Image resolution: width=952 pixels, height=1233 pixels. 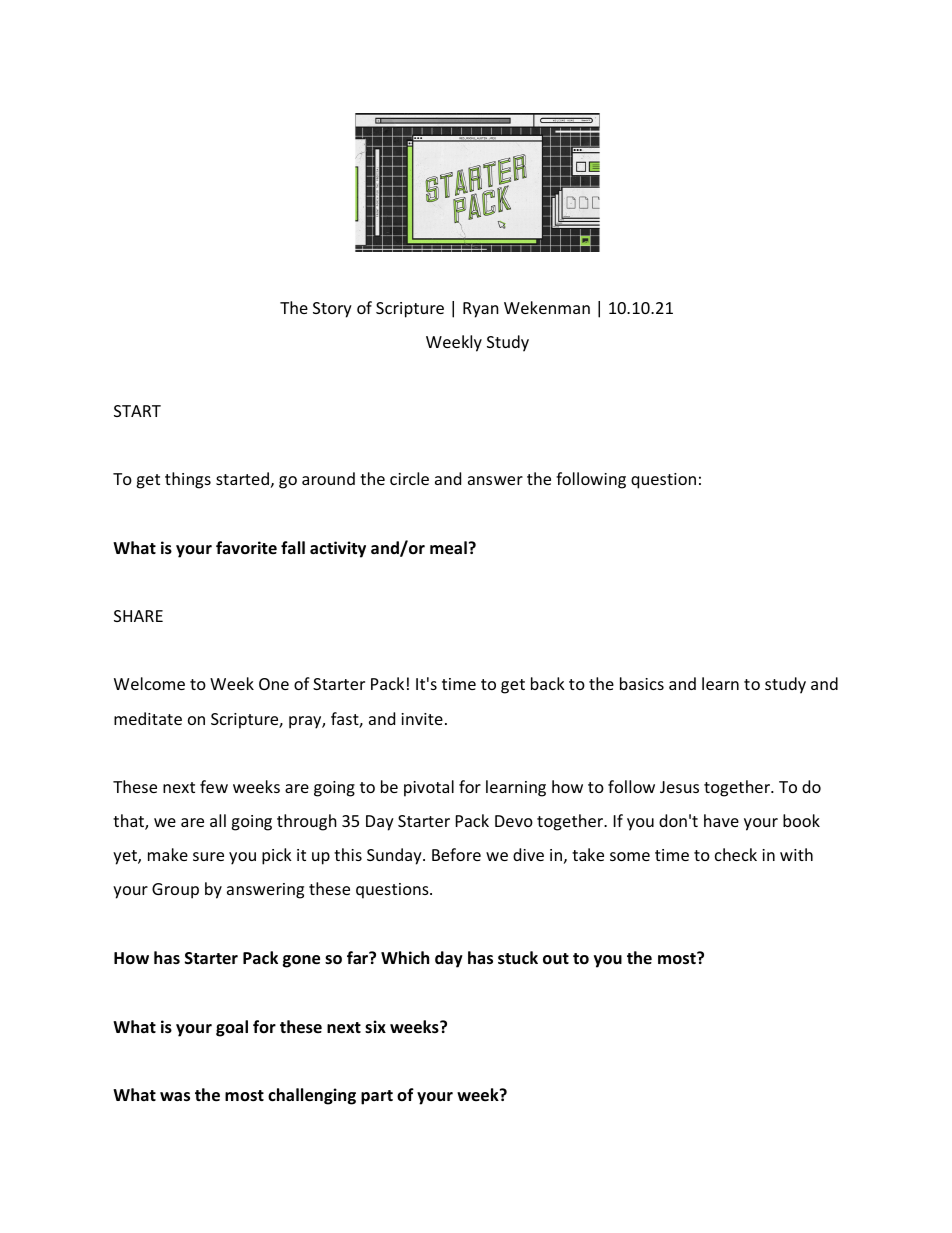 What do you see at coordinates (556, 959) in the document?
I see `out` at bounding box center [556, 959].
